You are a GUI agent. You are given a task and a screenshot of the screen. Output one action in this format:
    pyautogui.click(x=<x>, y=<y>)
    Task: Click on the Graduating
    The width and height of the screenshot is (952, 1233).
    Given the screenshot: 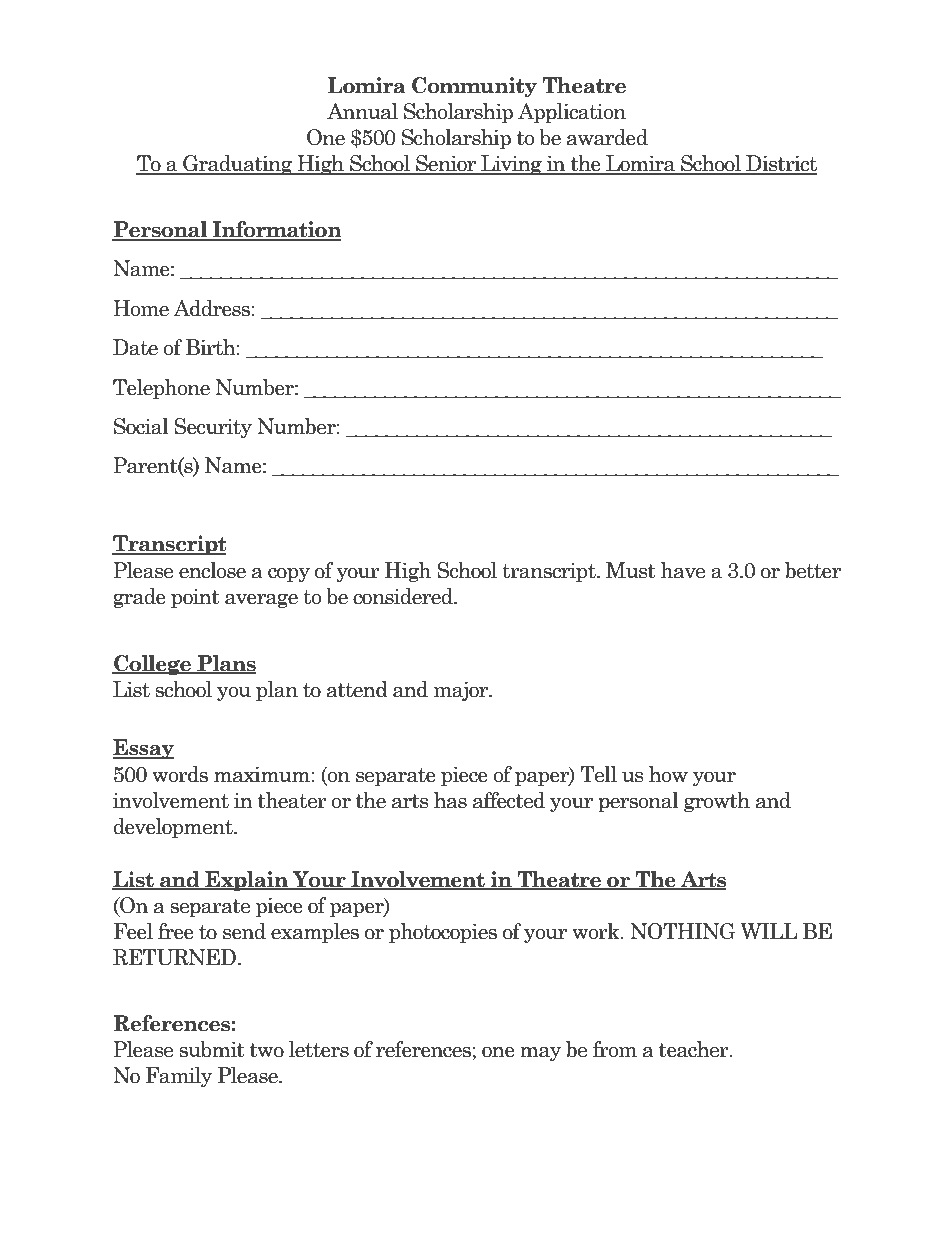 What is the action you would take?
    pyautogui.click(x=238, y=165)
